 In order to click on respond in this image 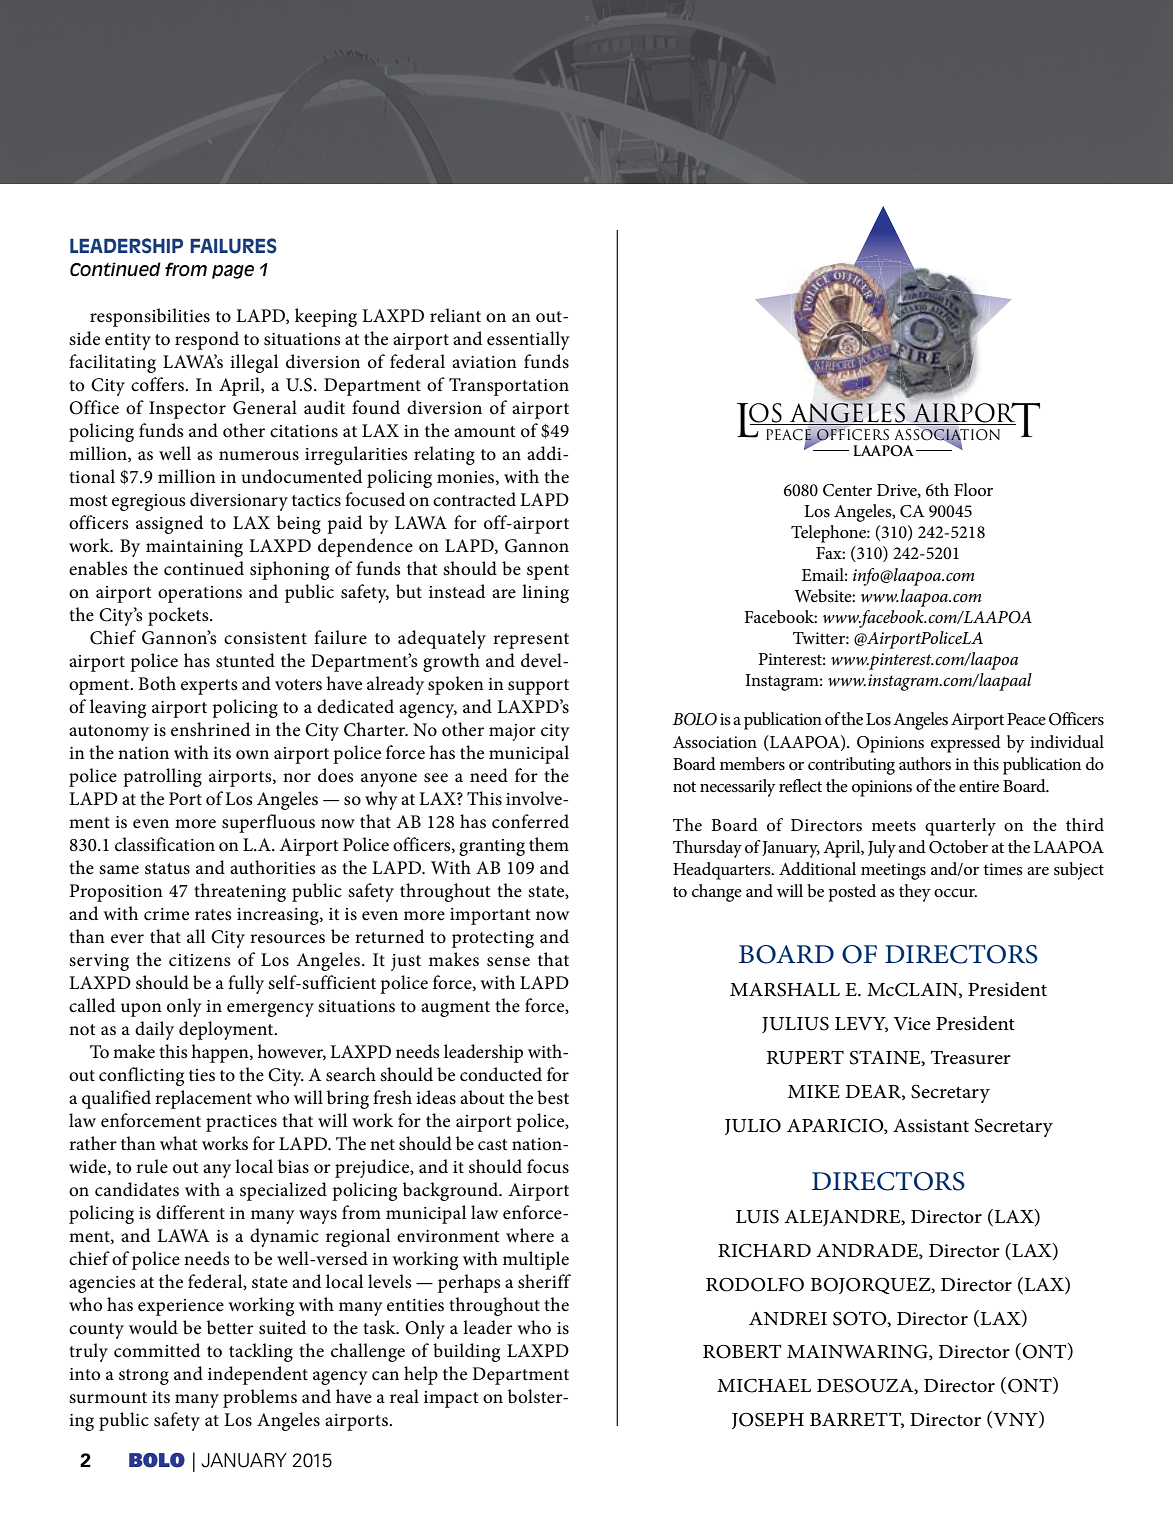, I will do `click(207, 340)`.
